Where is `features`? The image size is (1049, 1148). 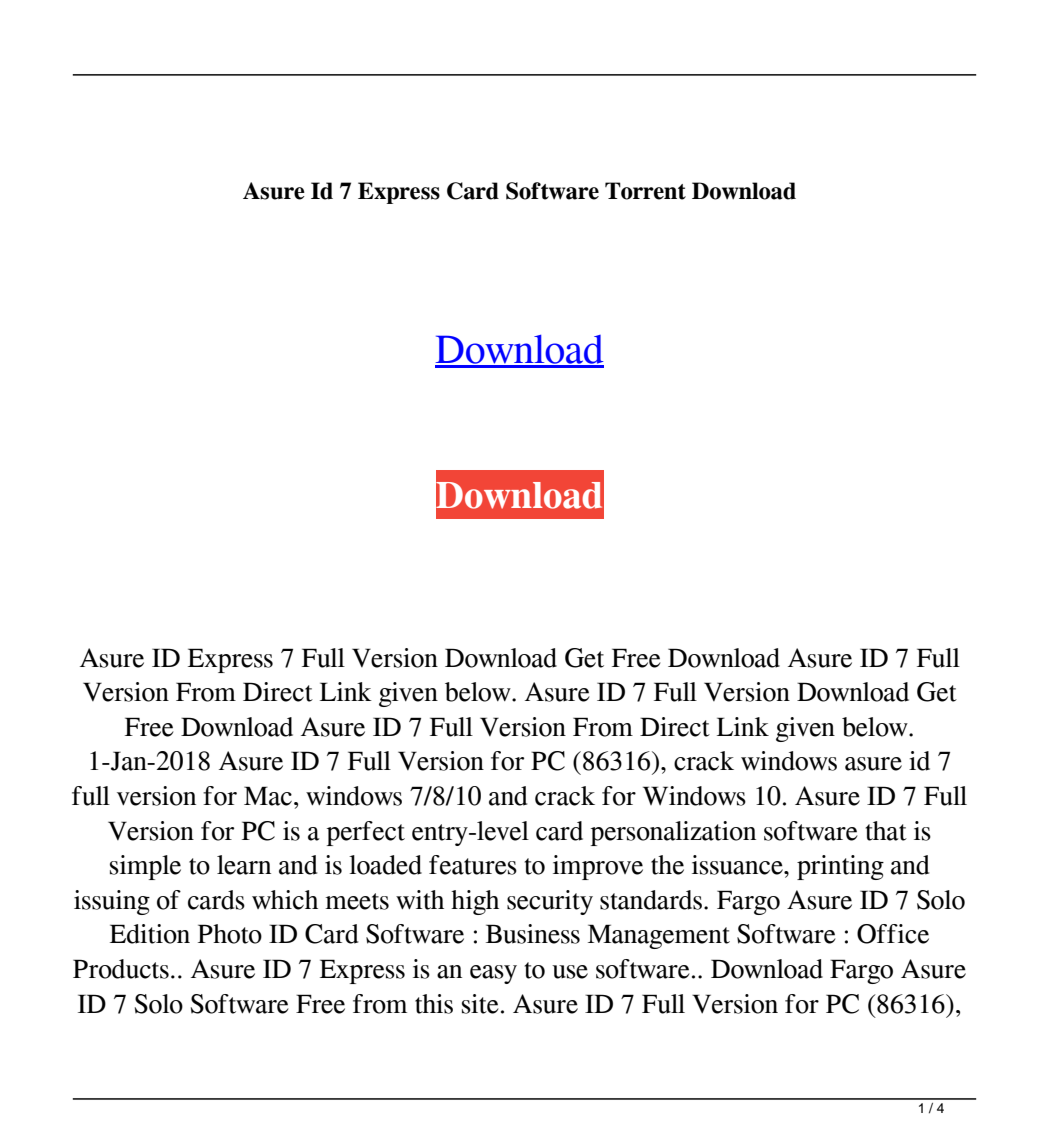
features is located at coordinates (473, 865).
